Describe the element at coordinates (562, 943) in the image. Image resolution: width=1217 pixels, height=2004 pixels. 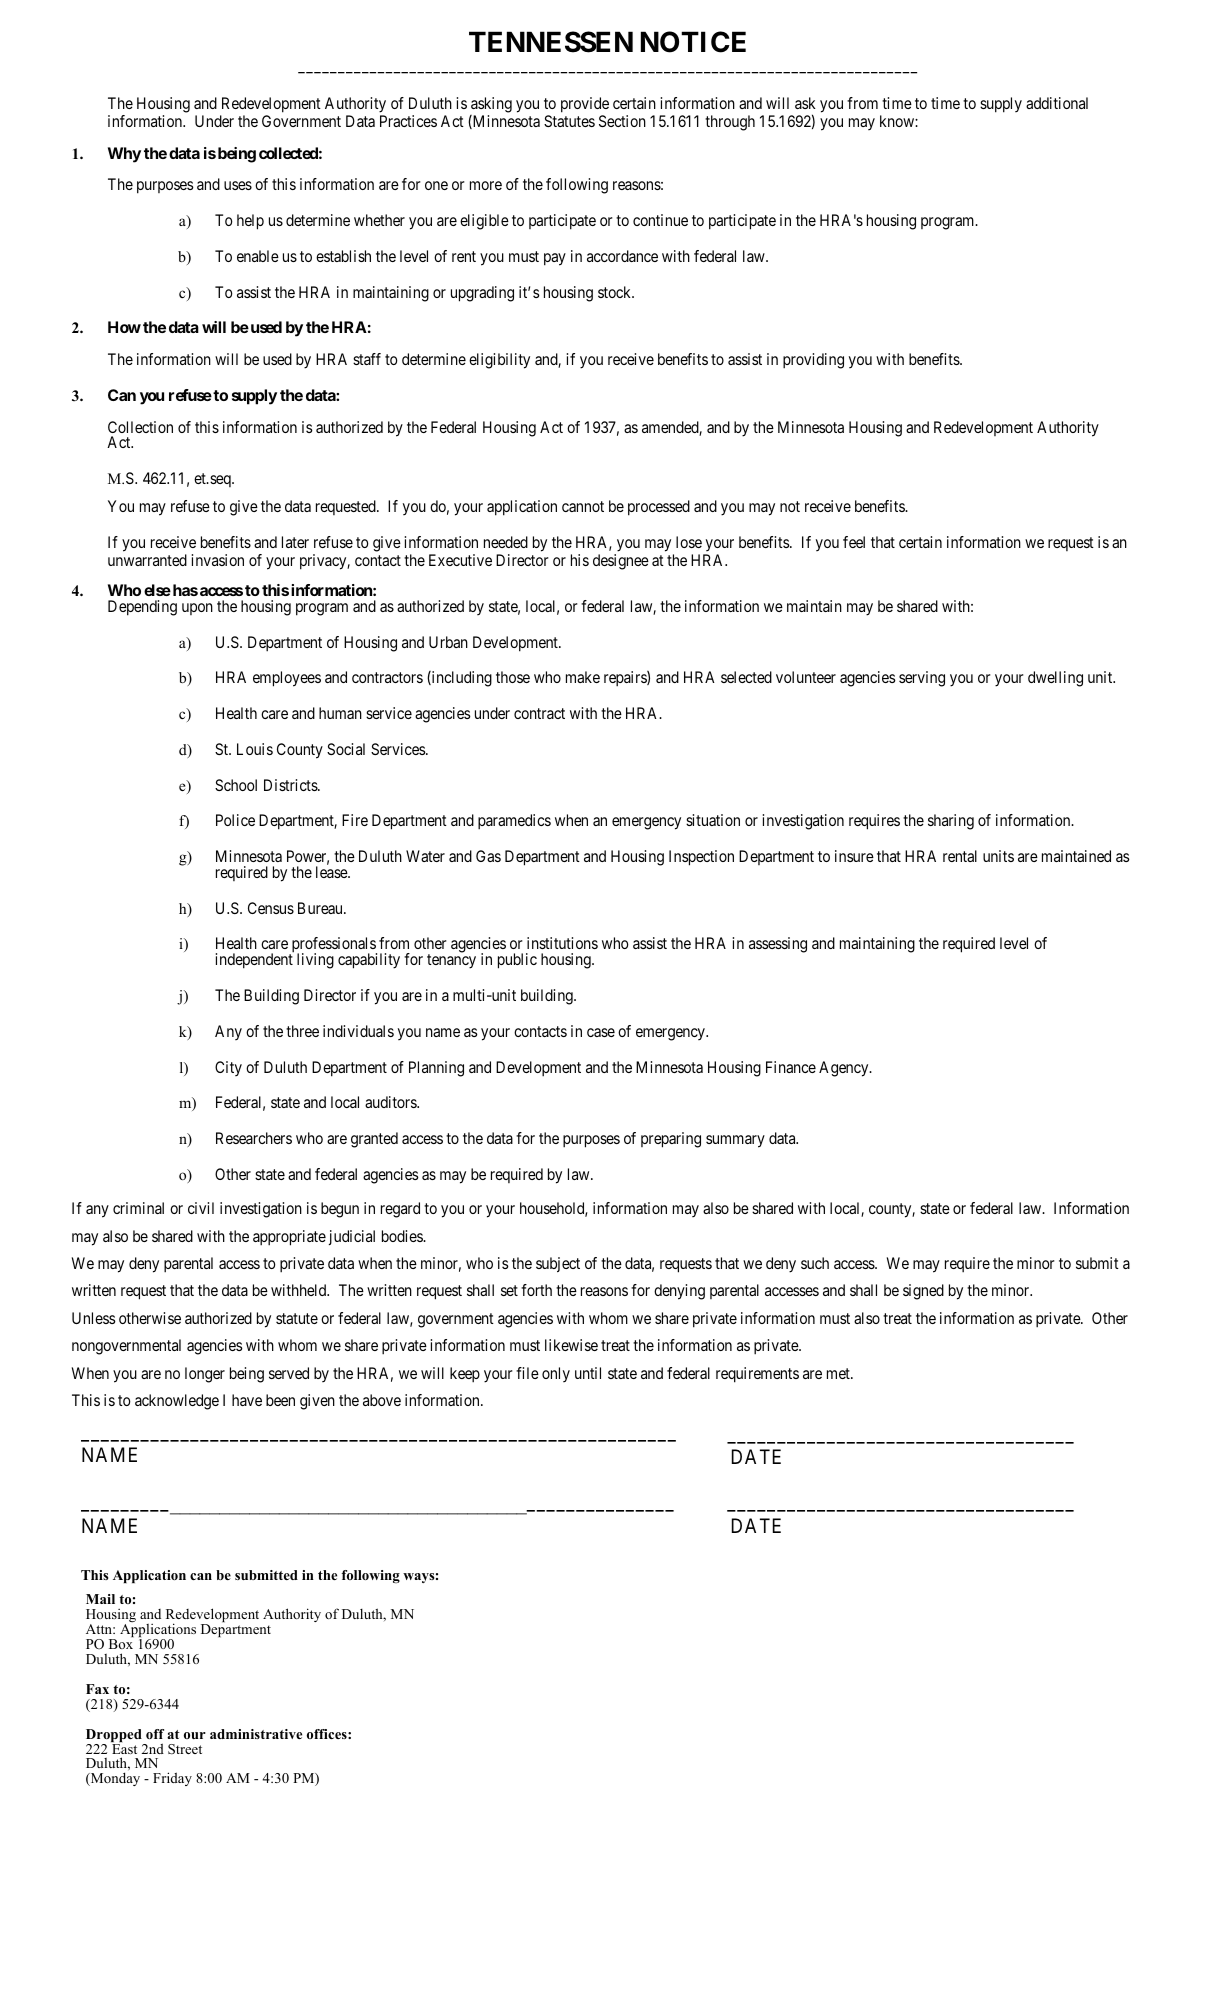
I see `institutions` at that location.
